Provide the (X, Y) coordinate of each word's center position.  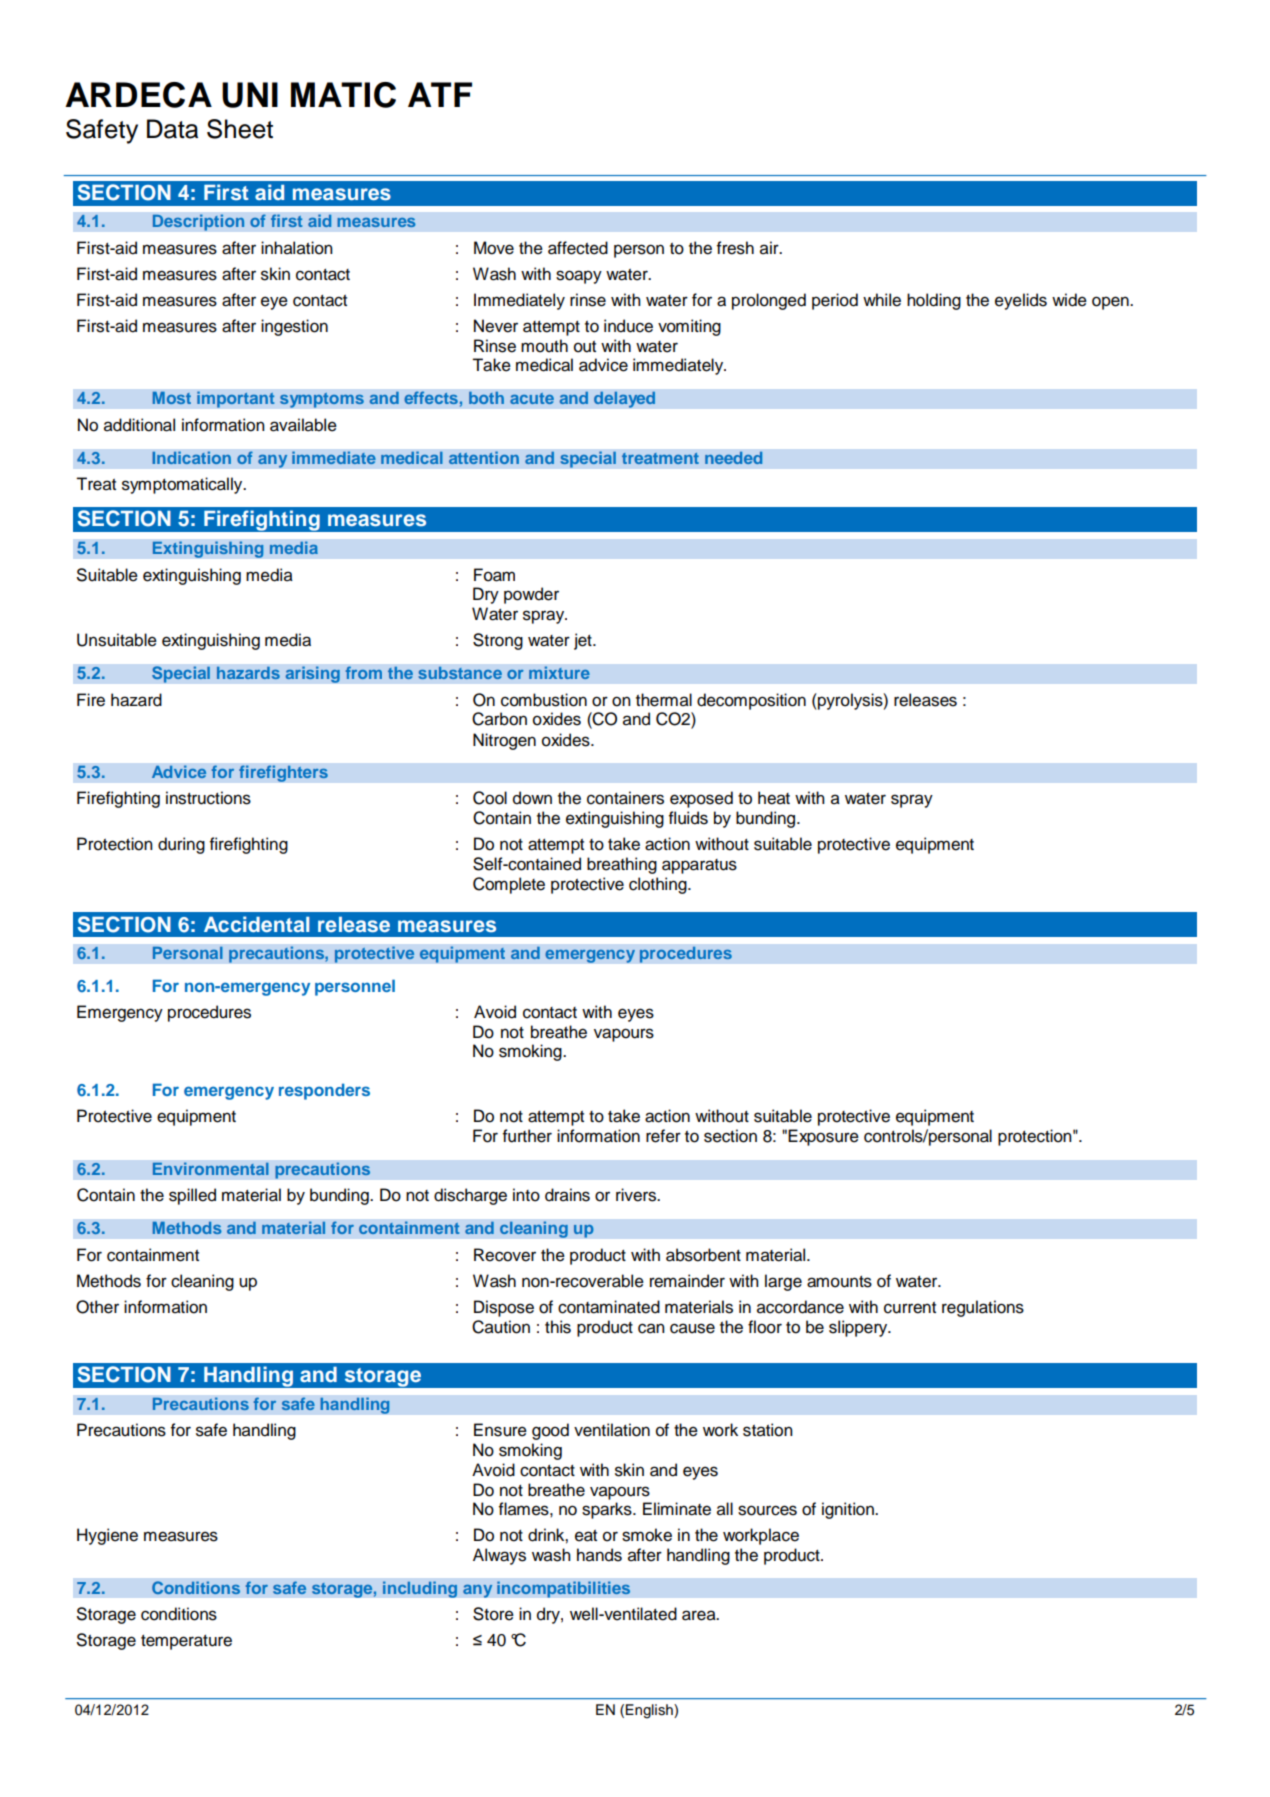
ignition (849, 1510)
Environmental (210, 1168)
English (650, 1711)
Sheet (240, 129)
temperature (186, 1642)
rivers (637, 1195)
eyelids (1021, 301)
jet (584, 641)
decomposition (751, 701)
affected (578, 248)
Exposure (823, 1137)
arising (312, 674)
